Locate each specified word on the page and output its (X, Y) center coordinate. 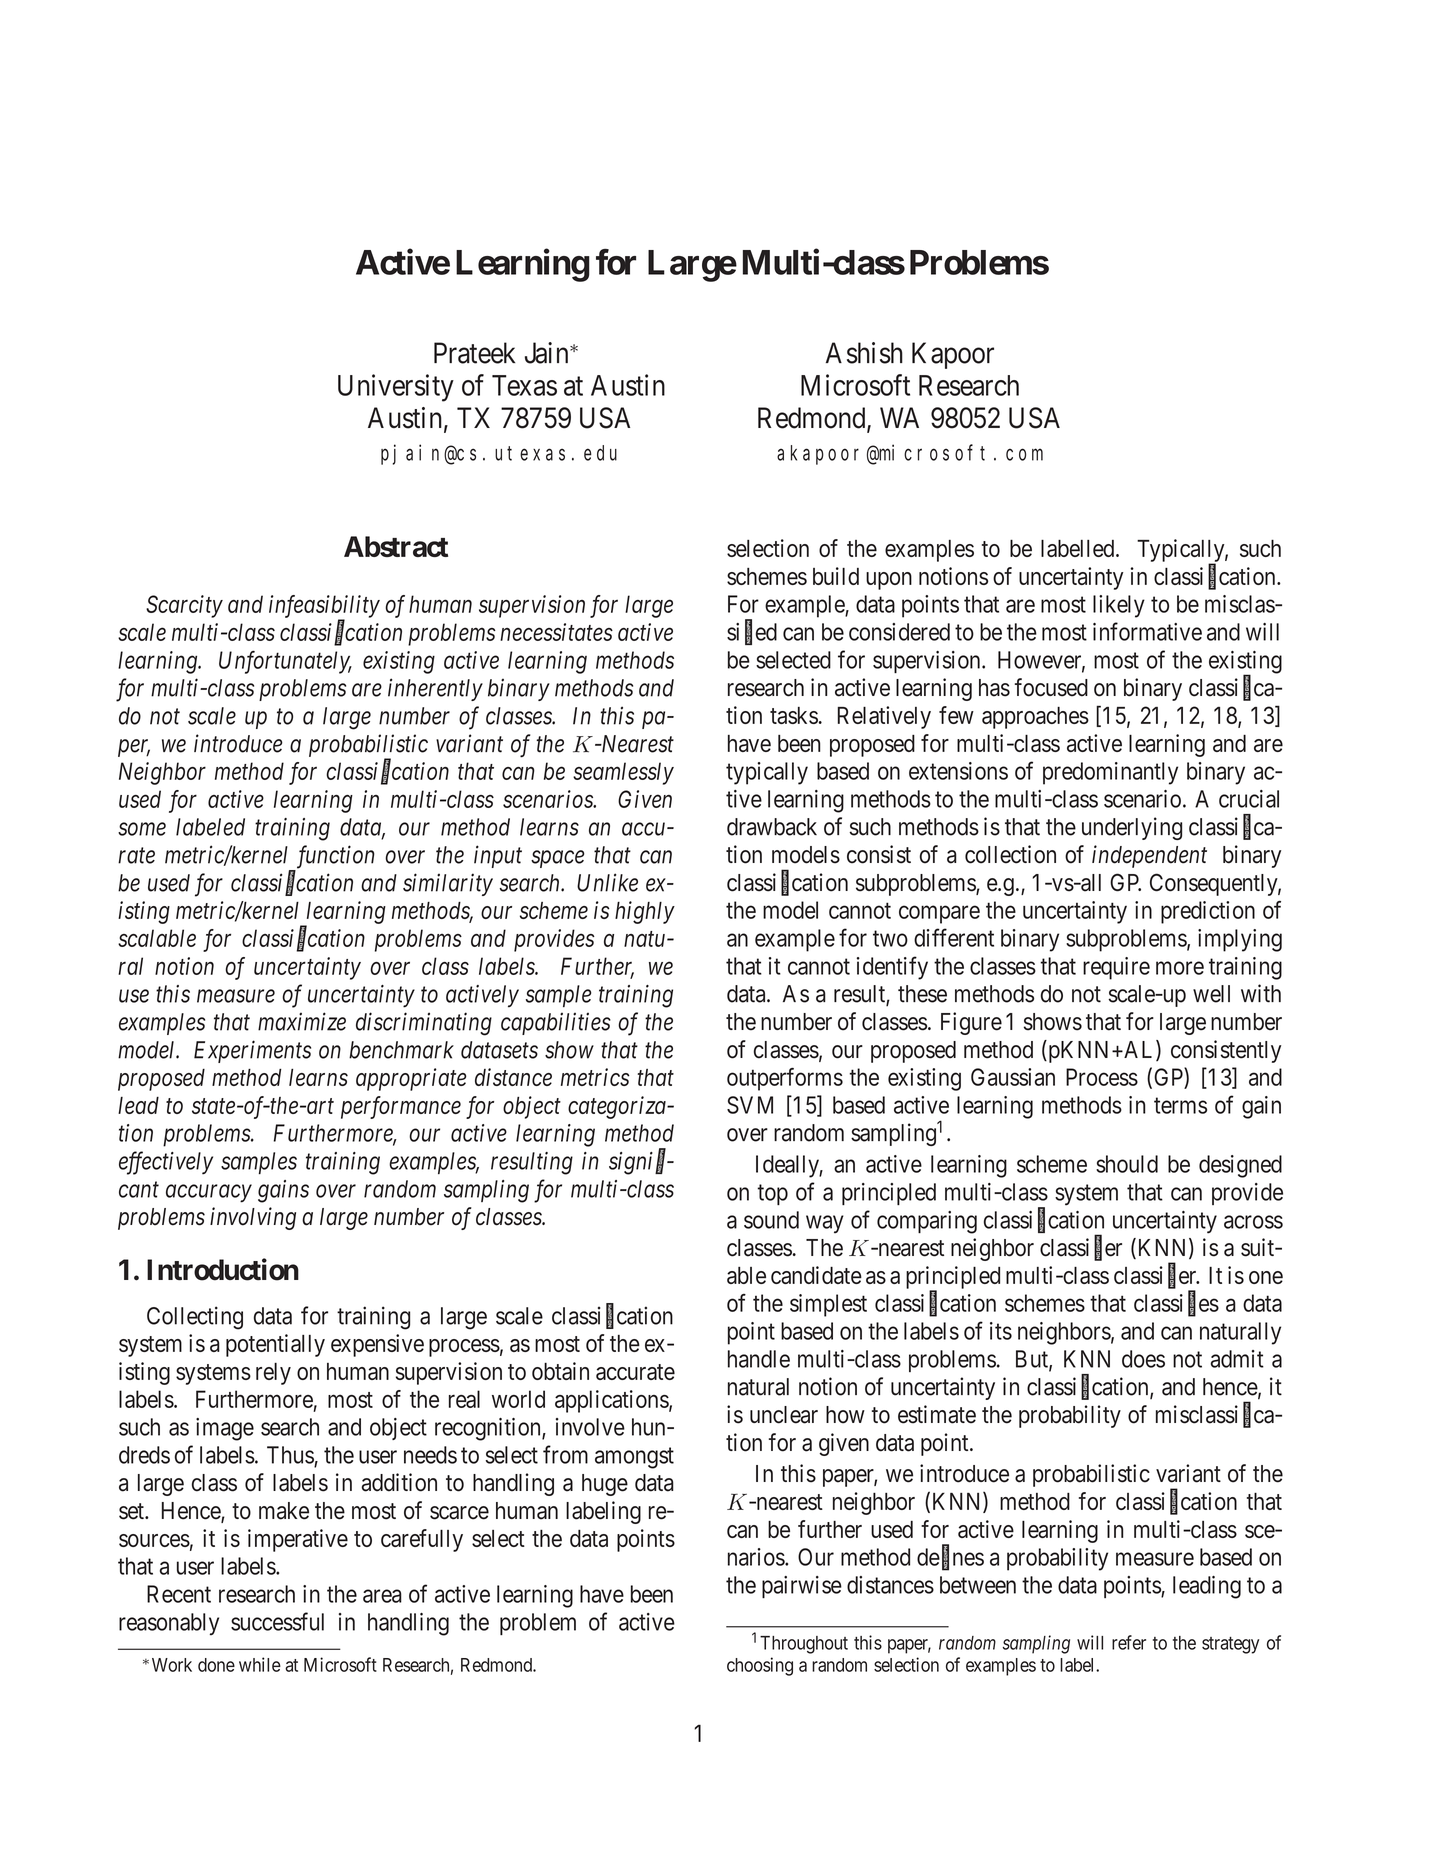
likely (1119, 606)
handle (759, 1359)
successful (277, 1621)
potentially (275, 1345)
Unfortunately (285, 662)
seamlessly (623, 773)
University (396, 388)
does (1143, 1359)
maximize (302, 1022)
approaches (1035, 717)
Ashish (864, 353)
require (1116, 968)
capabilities (556, 1023)
